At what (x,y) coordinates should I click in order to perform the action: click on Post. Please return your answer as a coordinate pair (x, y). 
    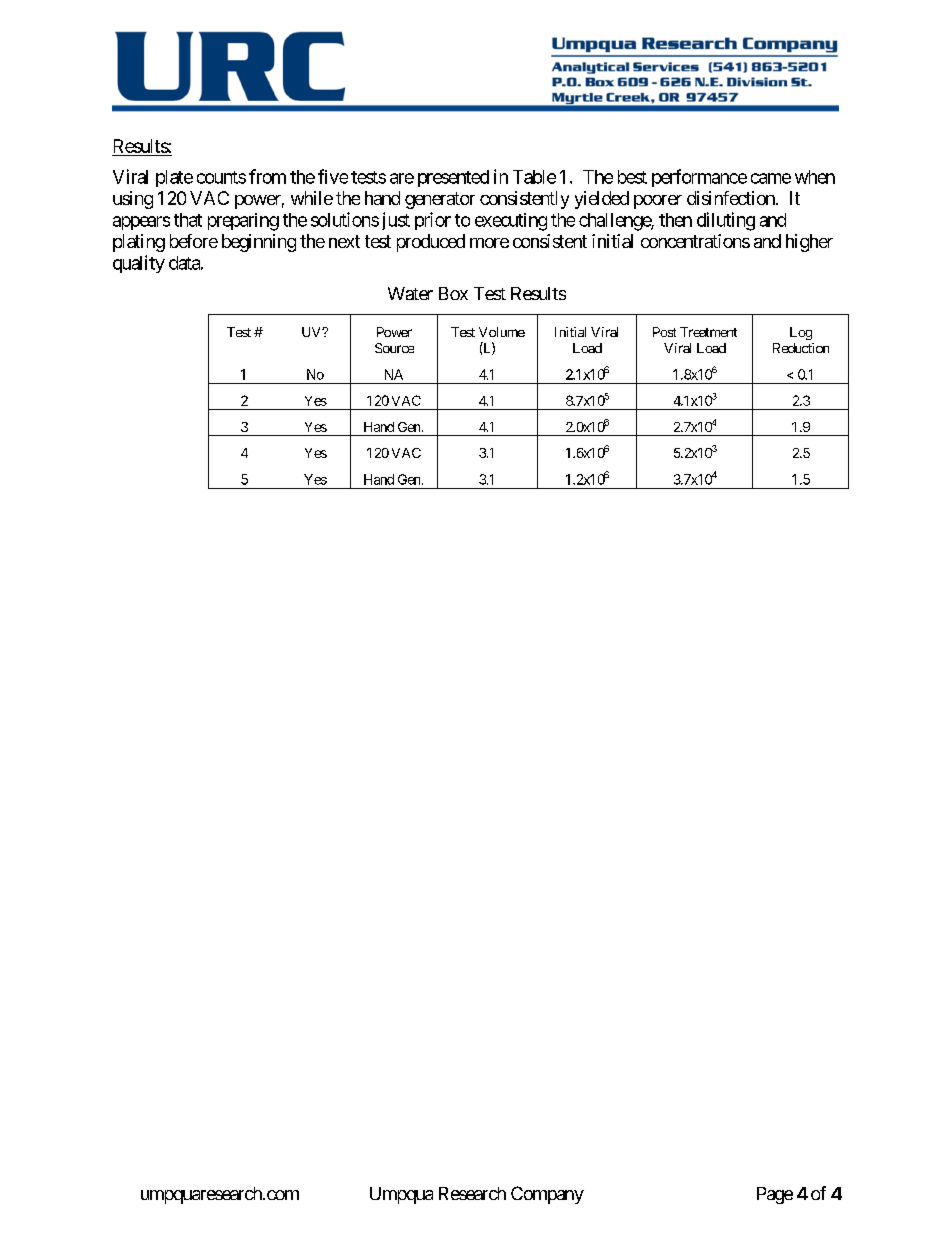
    Looking at the image, I should click on (664, 332).
